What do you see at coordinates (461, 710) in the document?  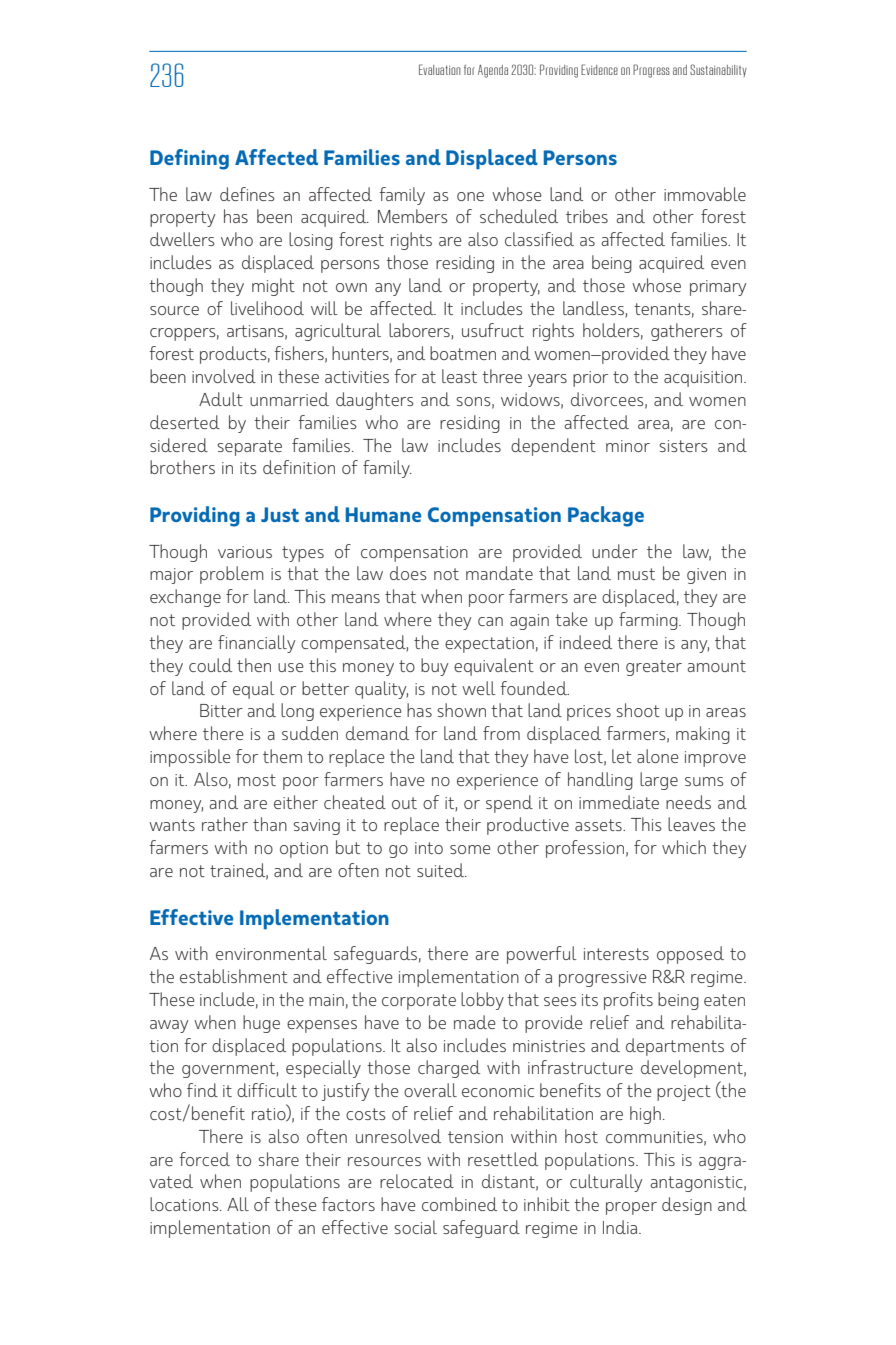 I see `shown` at bounding box center [461, 710].
